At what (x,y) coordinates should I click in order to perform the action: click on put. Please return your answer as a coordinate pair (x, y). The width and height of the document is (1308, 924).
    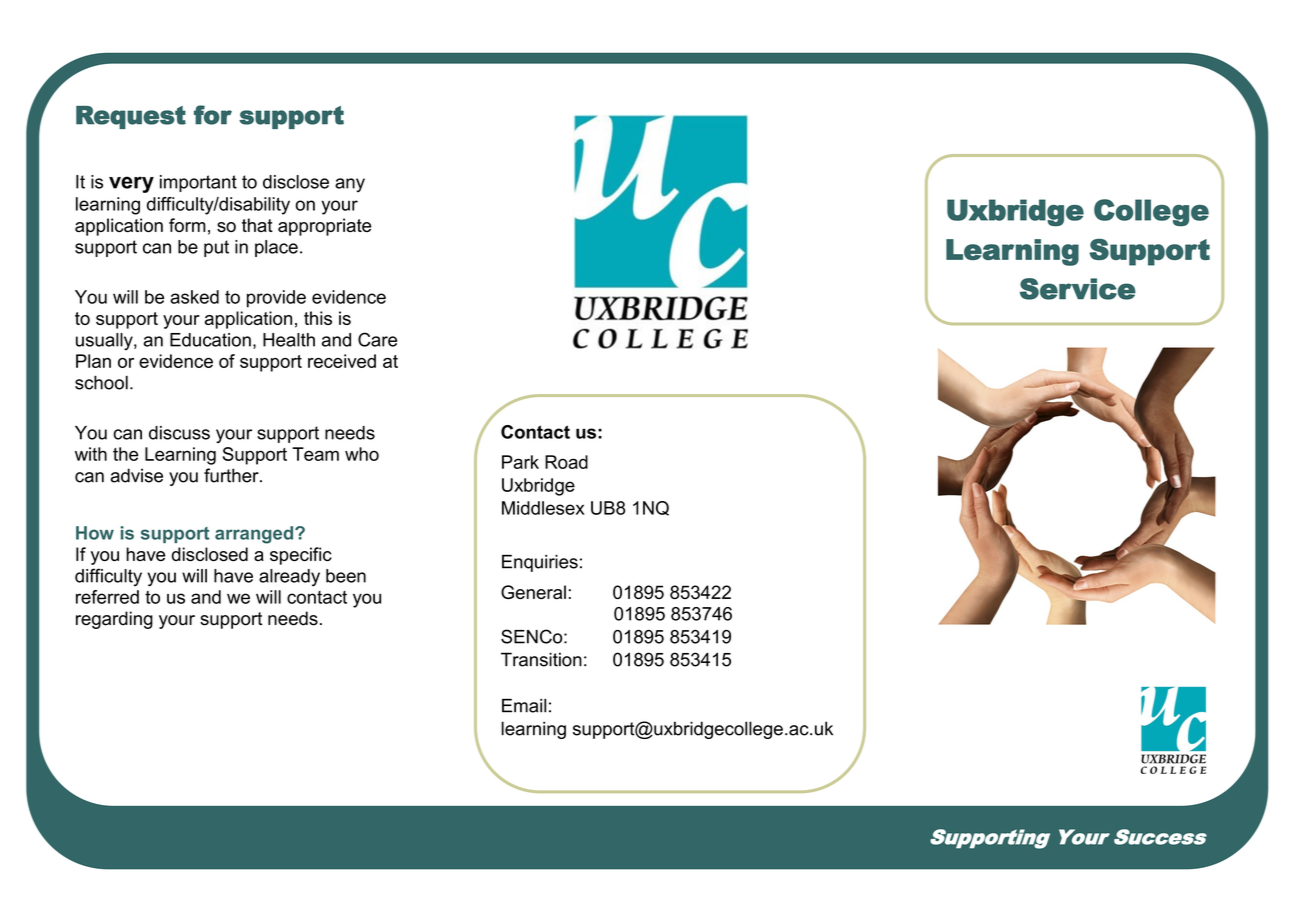
    Looking at the image, I should click on (216, 248).
